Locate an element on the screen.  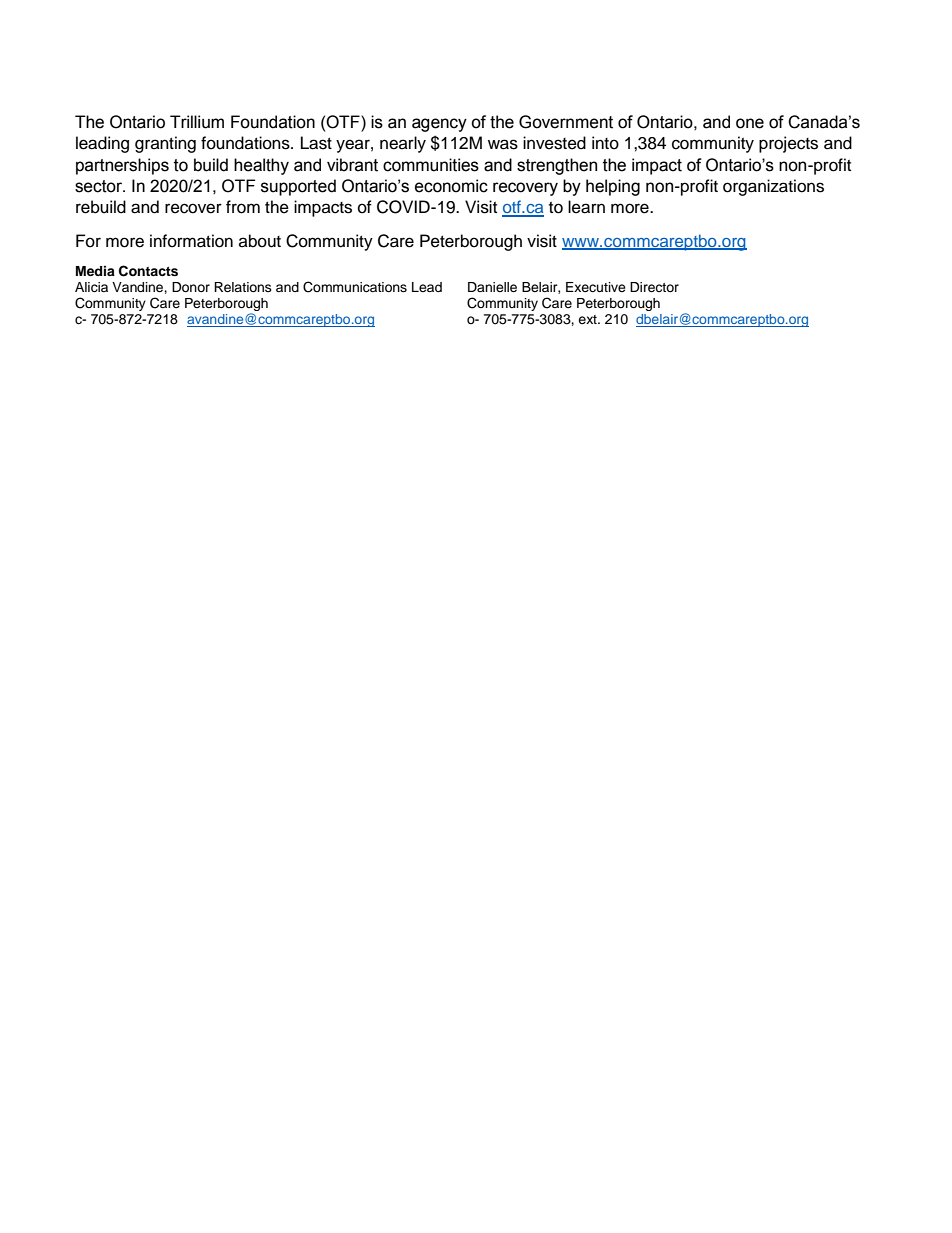
Trillium is located at coordinates (197, 122).
